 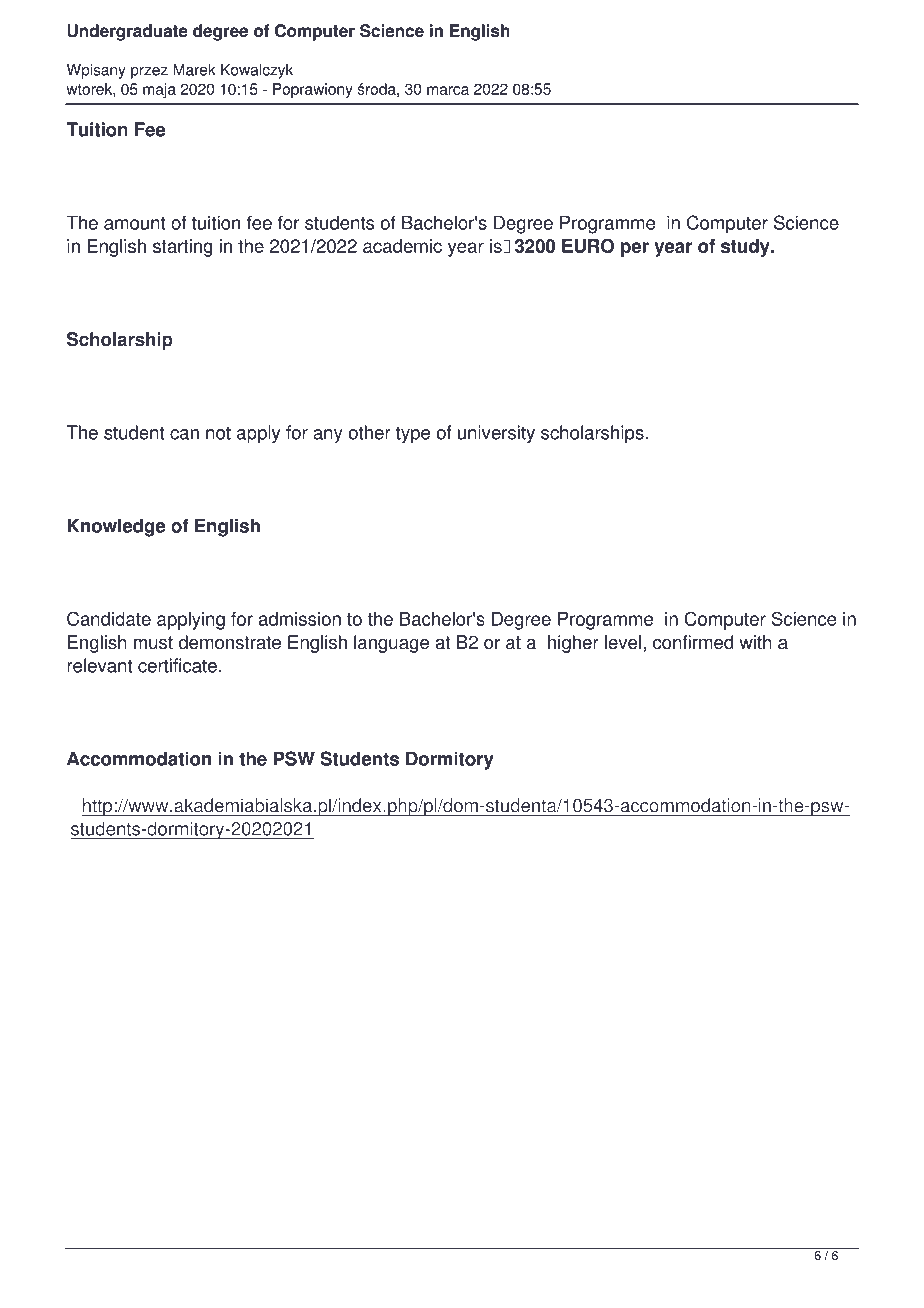 I want to click on must, so click(x=153, y=643).
